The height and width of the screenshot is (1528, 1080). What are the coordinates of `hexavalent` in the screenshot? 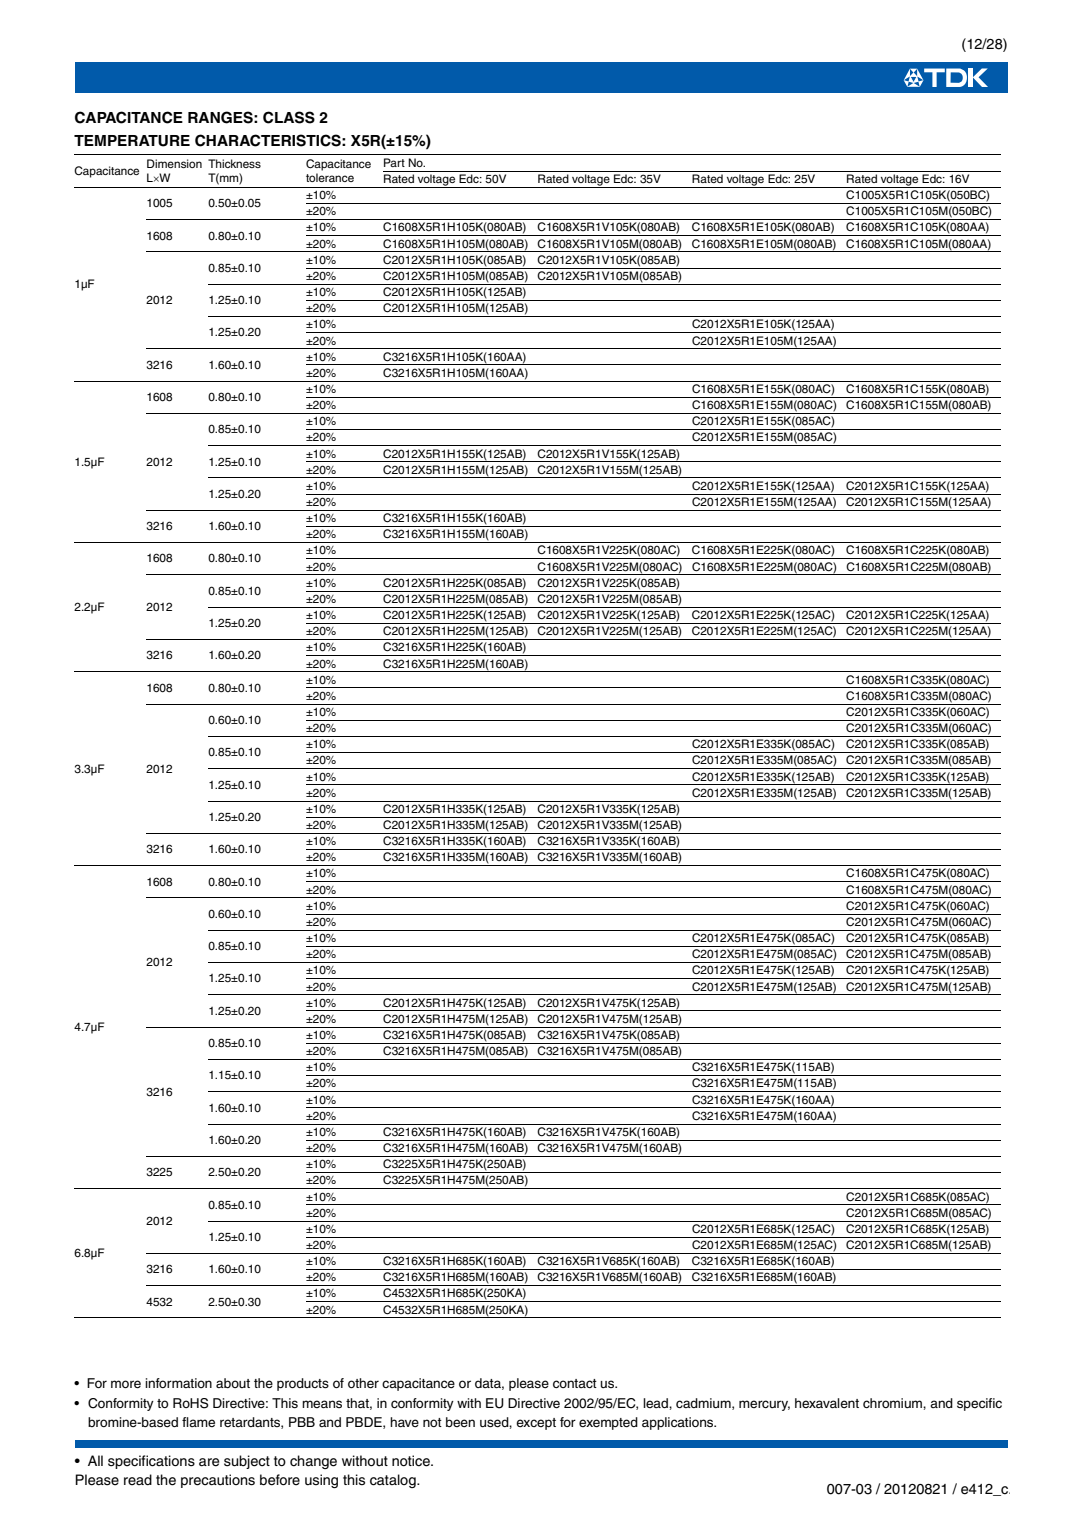 It's located at (827, 1403).
